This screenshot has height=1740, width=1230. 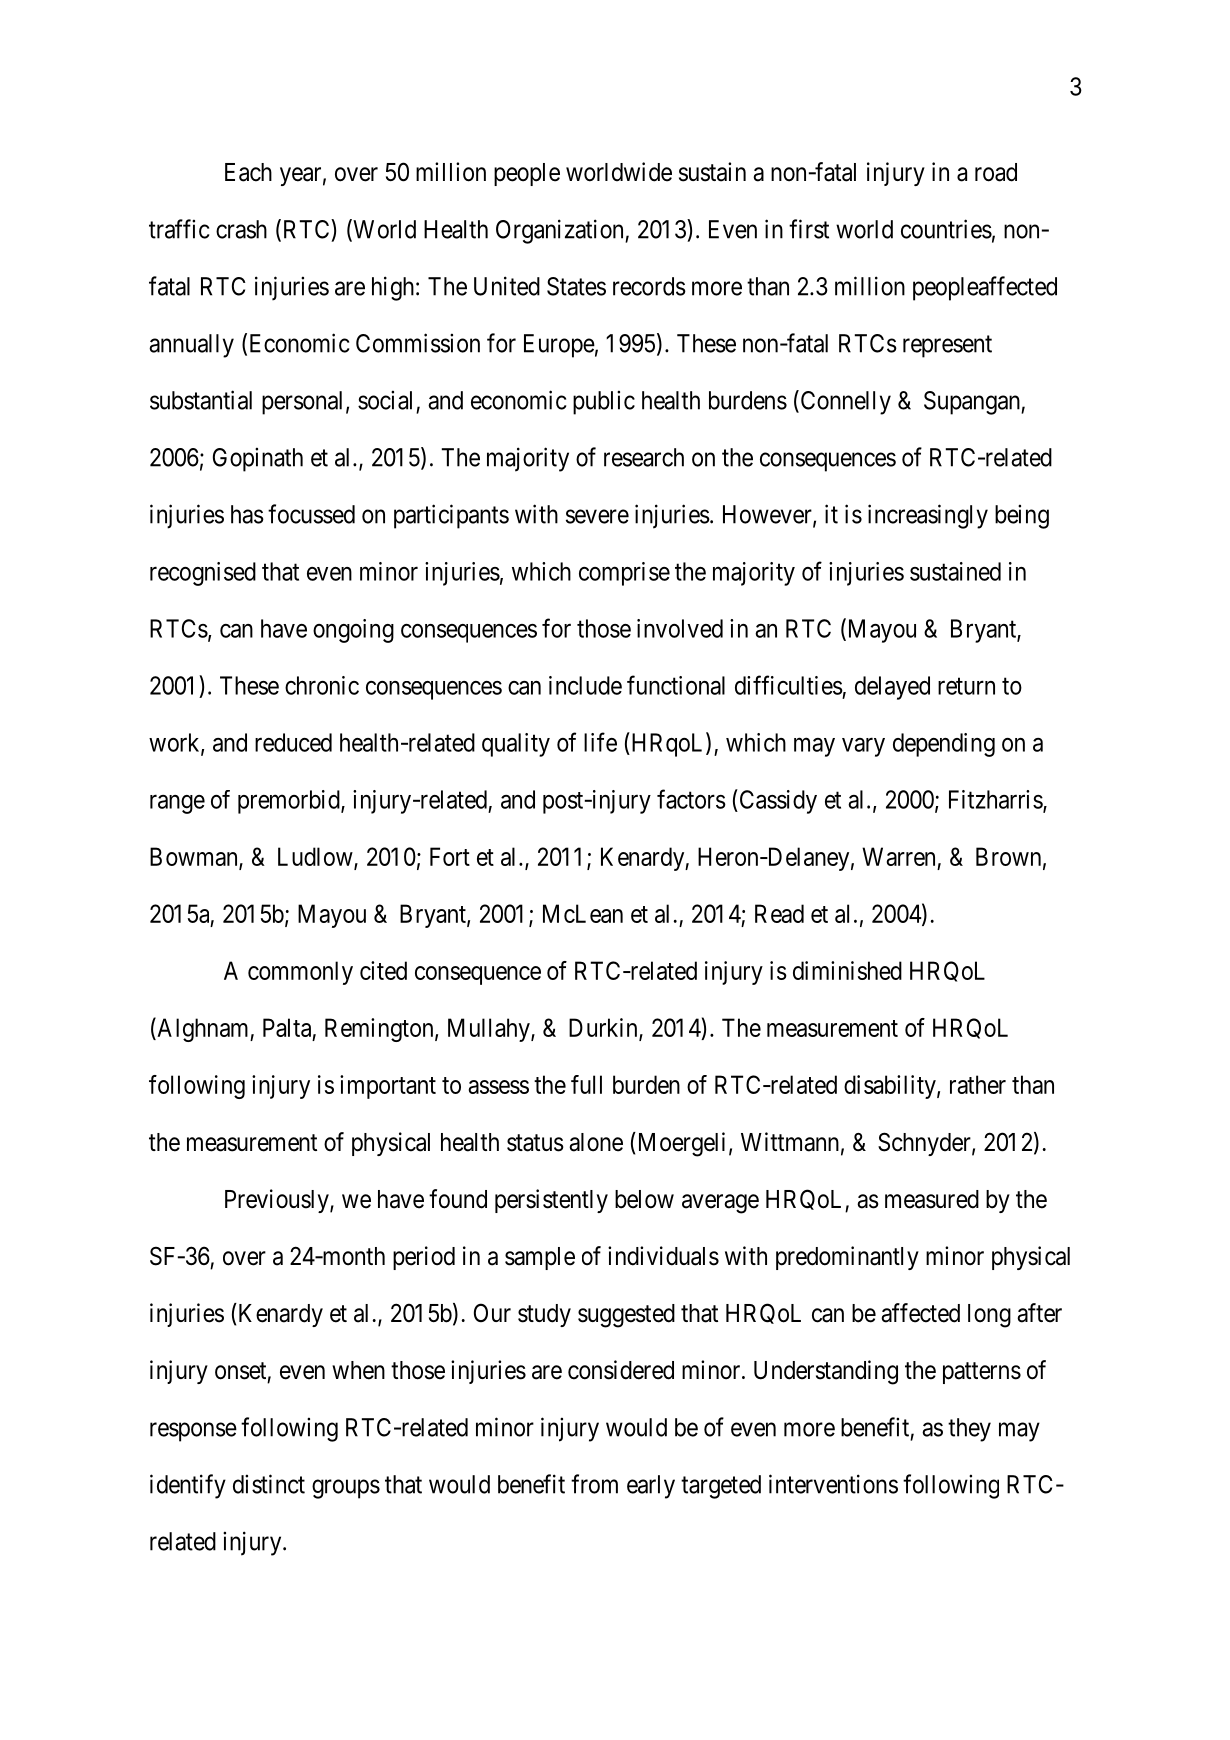 I want to click on measured, so click(x=932, y=1199).
